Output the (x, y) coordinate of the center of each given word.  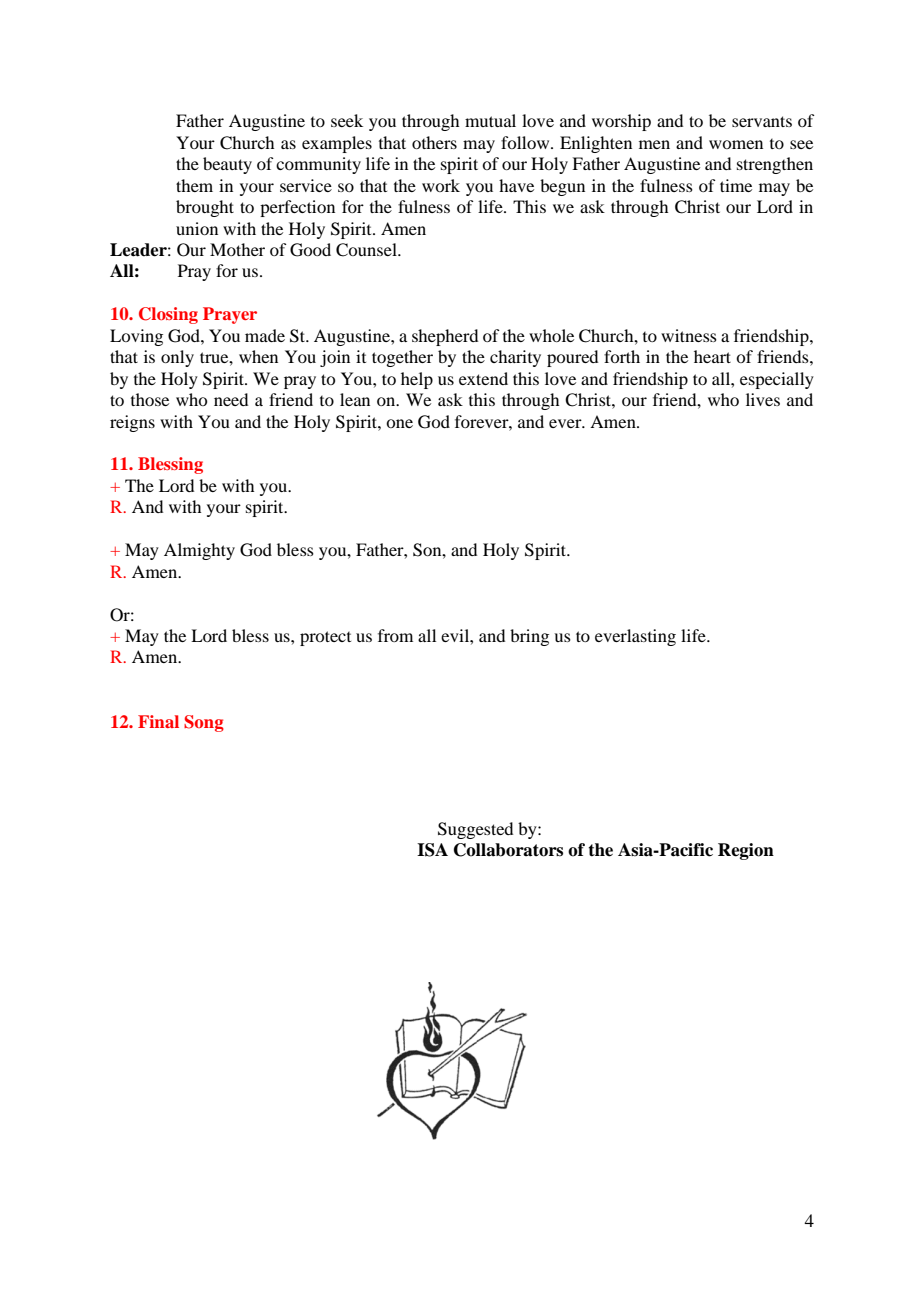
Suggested (475, 830)
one (399, 423)
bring (529, 637)
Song (204, 723)
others (434, 142)
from (395, 635)
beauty (227, 165)
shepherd (445, 337)
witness (689, 335)
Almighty (199, 551)
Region (746, 851)
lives (763, 399)
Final (158, 721)
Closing (168, 315)
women (736, 144)
